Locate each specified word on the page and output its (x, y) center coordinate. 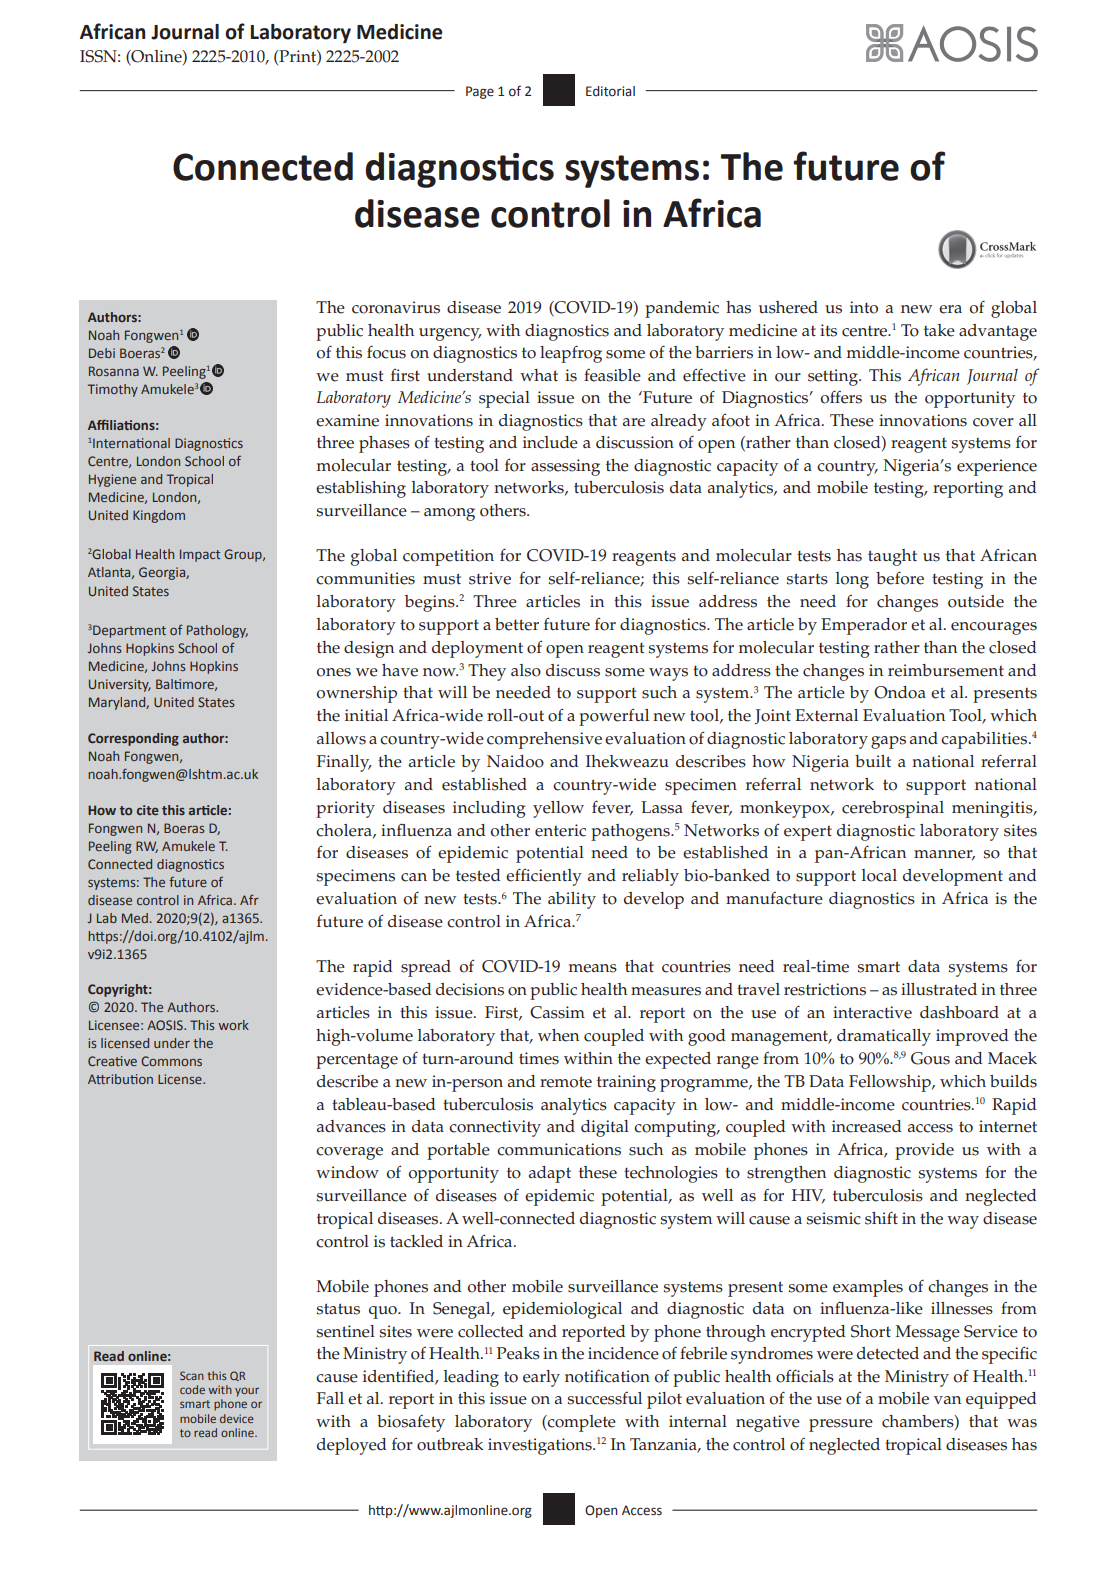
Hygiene (112, 480)
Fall (330, 1398)
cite (148, 810)
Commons (171, 1061)
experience (997, 467)
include (550, 442)
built (873, 761)
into (864, 307)
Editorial (610, 91)
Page (480, 92)
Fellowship (891, 1083)
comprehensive (544, 740)
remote (566, 1082)
